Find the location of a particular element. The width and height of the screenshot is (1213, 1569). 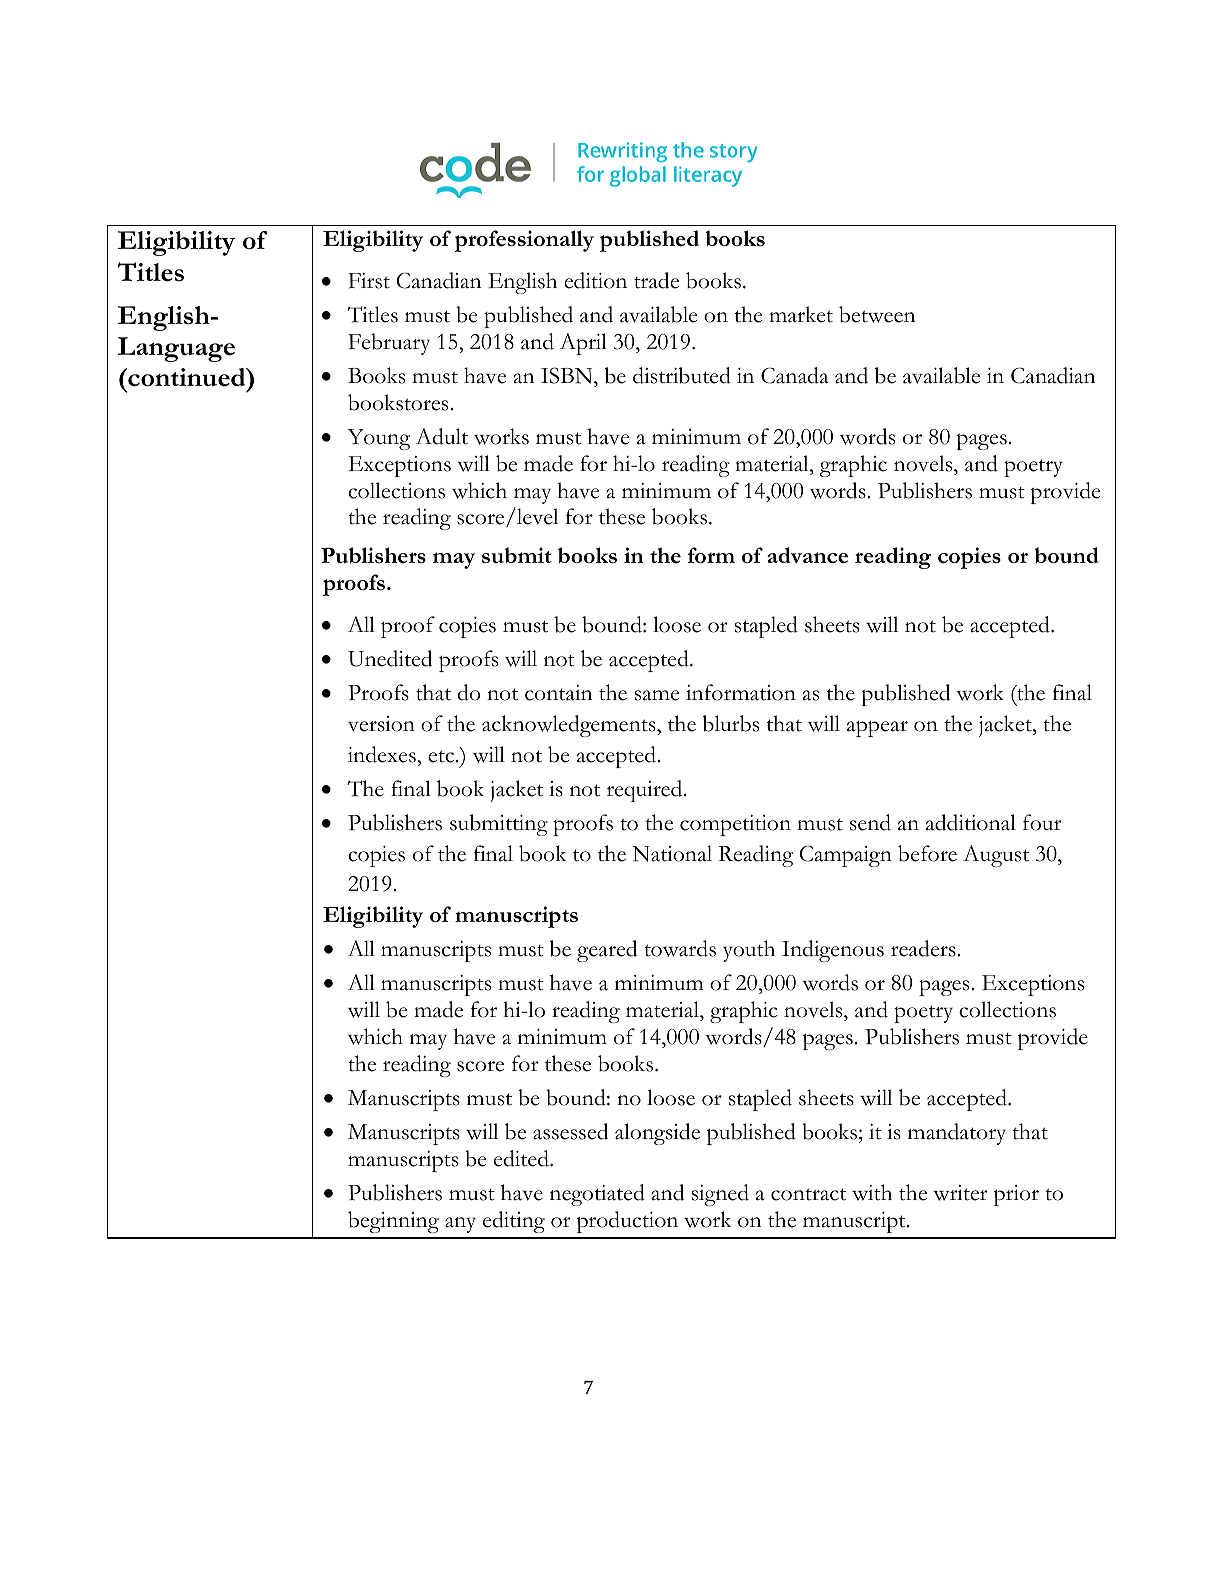

etc is located at coordinates (442, 756).
